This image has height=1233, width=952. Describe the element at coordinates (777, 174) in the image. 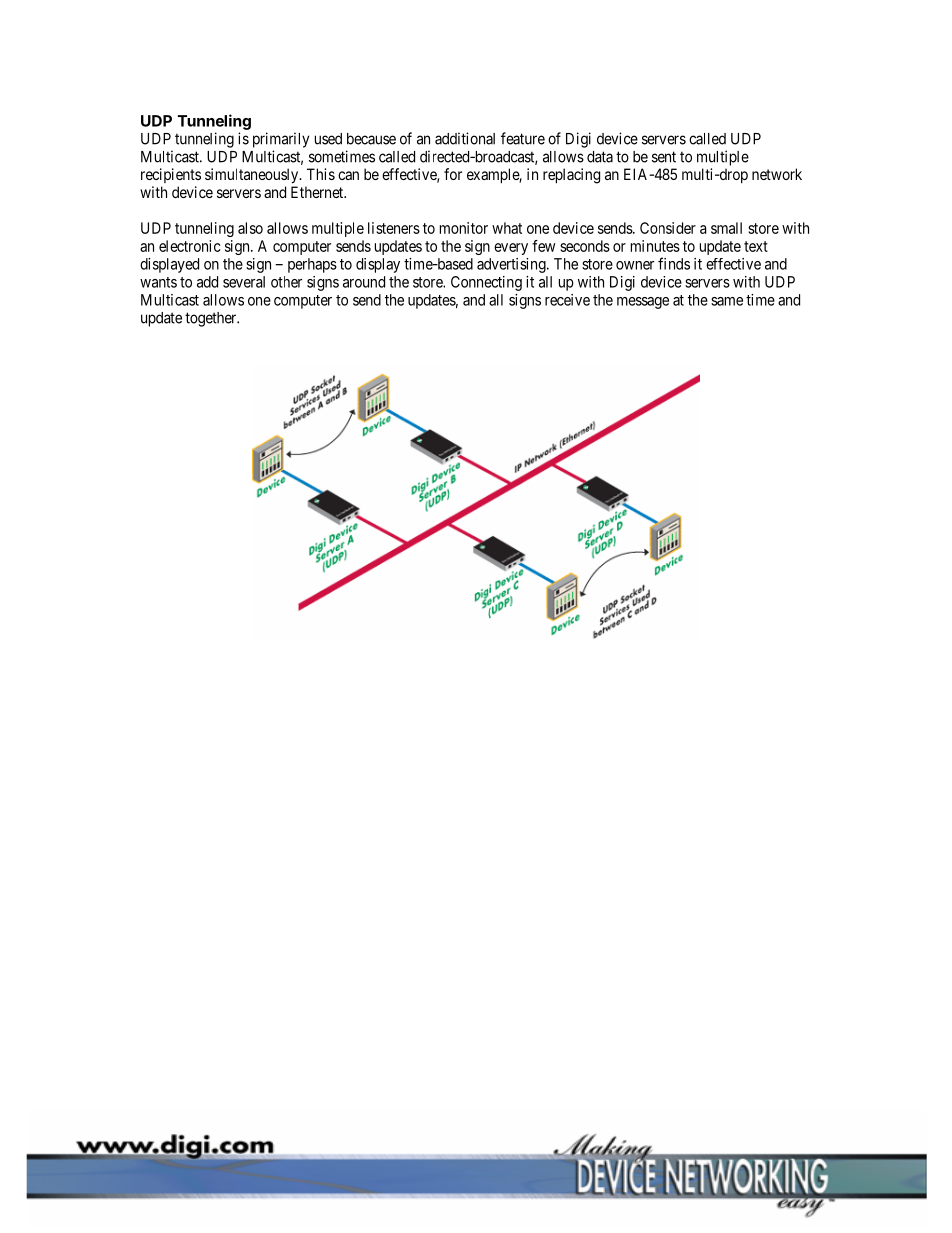

I see `network` at that location.
